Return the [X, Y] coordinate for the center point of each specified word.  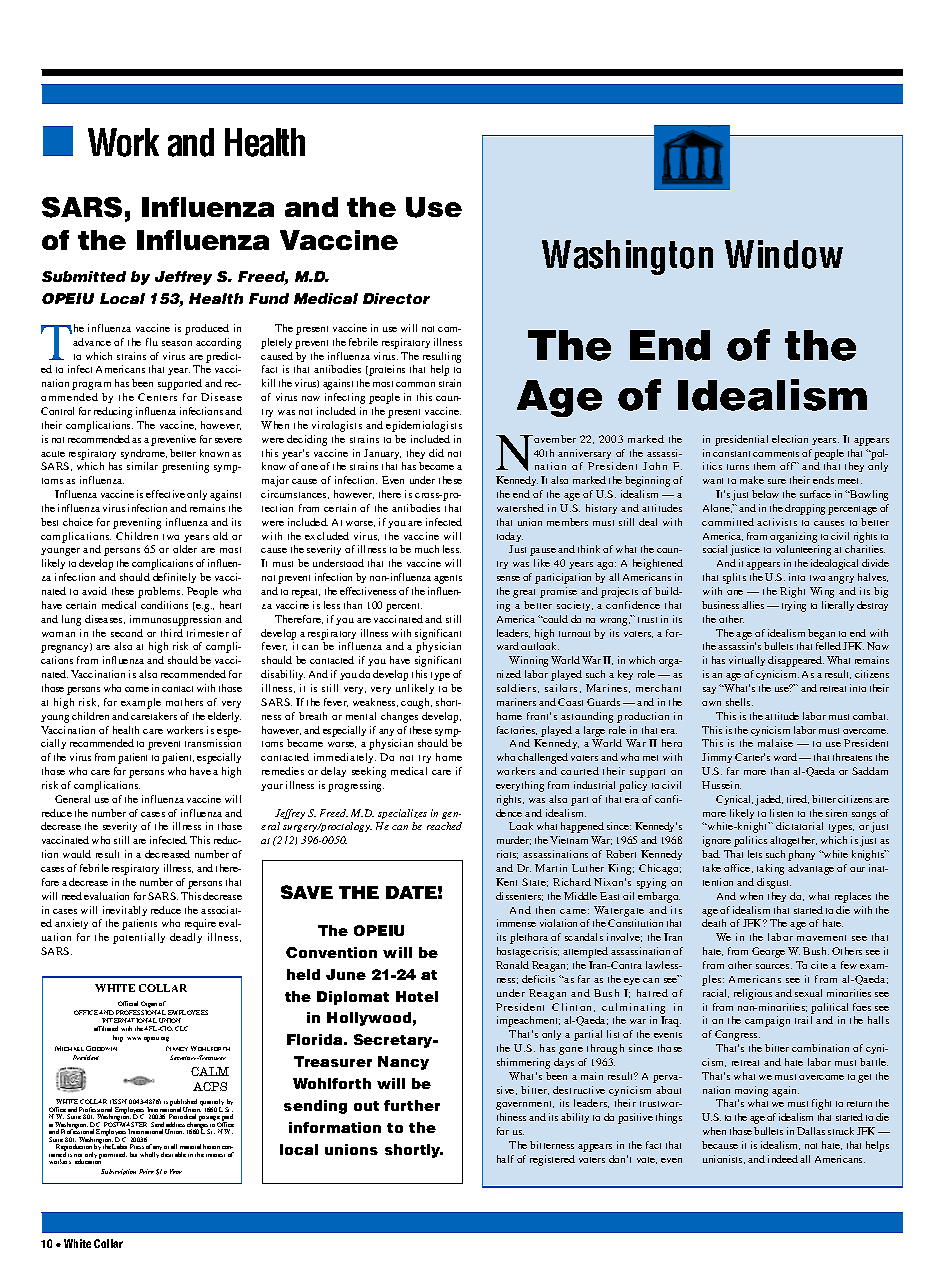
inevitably [125, 911]
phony [801, 855]
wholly [149, 1155]
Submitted [84, 276]
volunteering [803, 550]
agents [448, 579]
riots [507, 854]
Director [396, 298]
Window [784, 254]
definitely [174, 578]
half [505, 1159]
